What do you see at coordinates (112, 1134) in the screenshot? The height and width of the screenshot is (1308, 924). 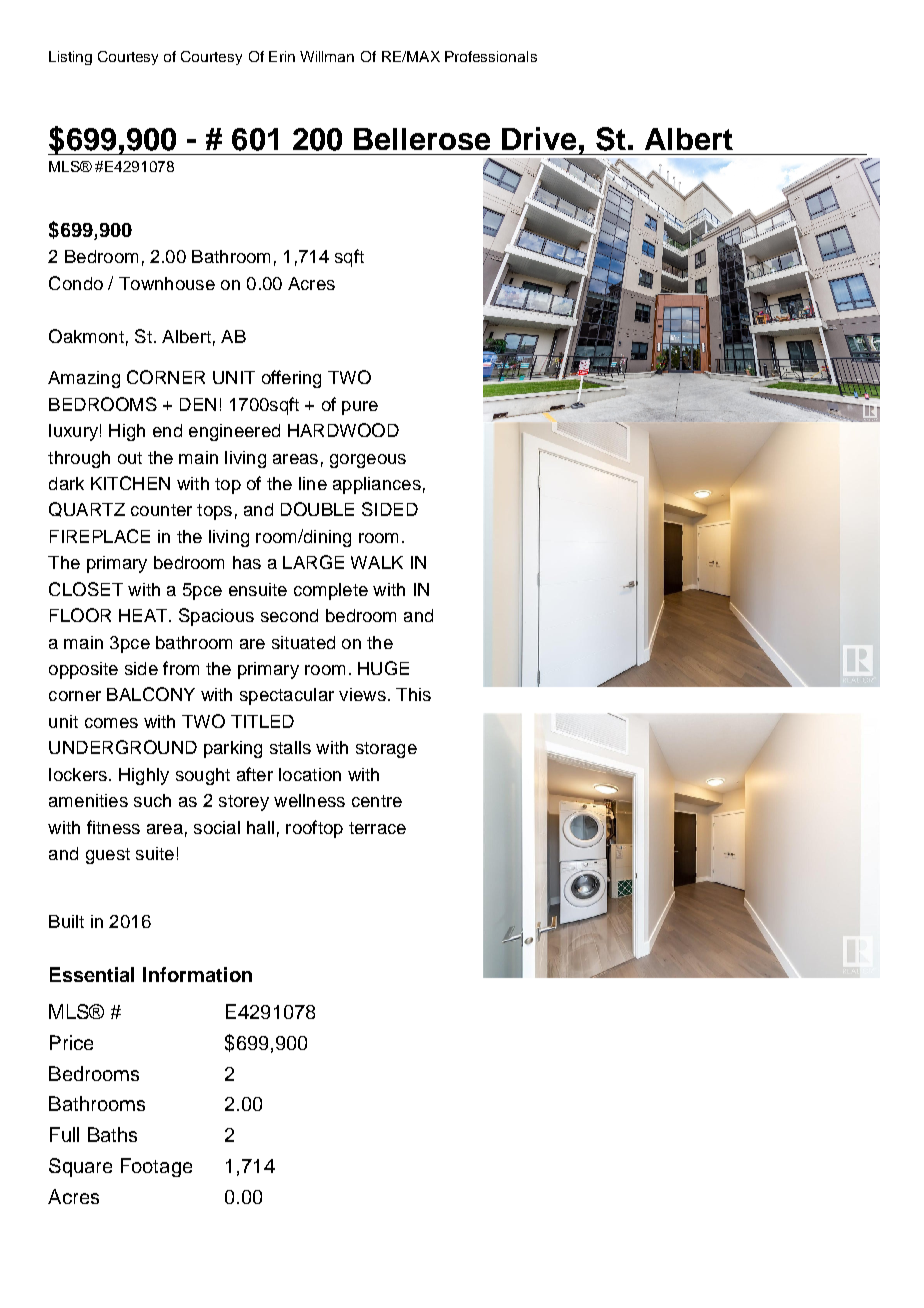 I see `Baths` at bounding box center [112, 1134].
